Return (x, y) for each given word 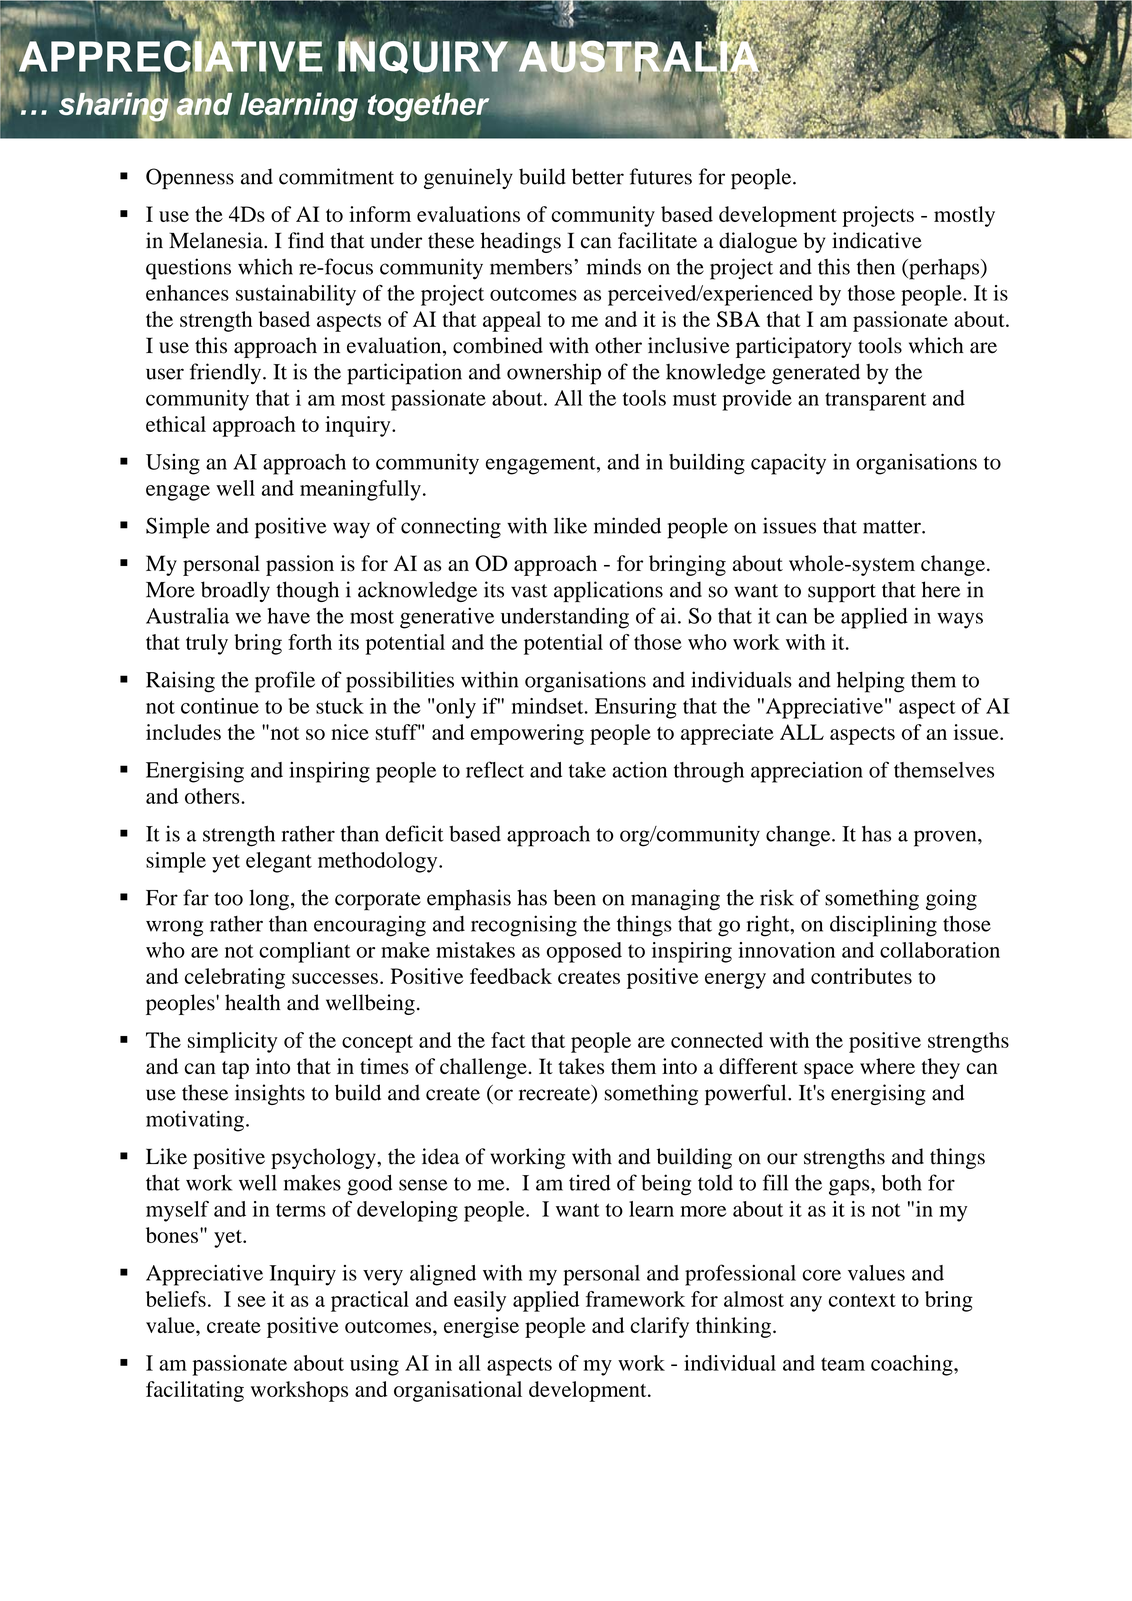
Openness (190, 179)
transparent (875, 401)
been (574, 897)
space (829, 1071)
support (842, 593)
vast (529, 591)
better (598, 176)
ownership (554, 374)
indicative (877, 240)
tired (590, 1182)
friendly (227, 374)
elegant (279, 862)
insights (270, 1094)
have (289, 616)
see (252, 1301)
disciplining (883, 926)
